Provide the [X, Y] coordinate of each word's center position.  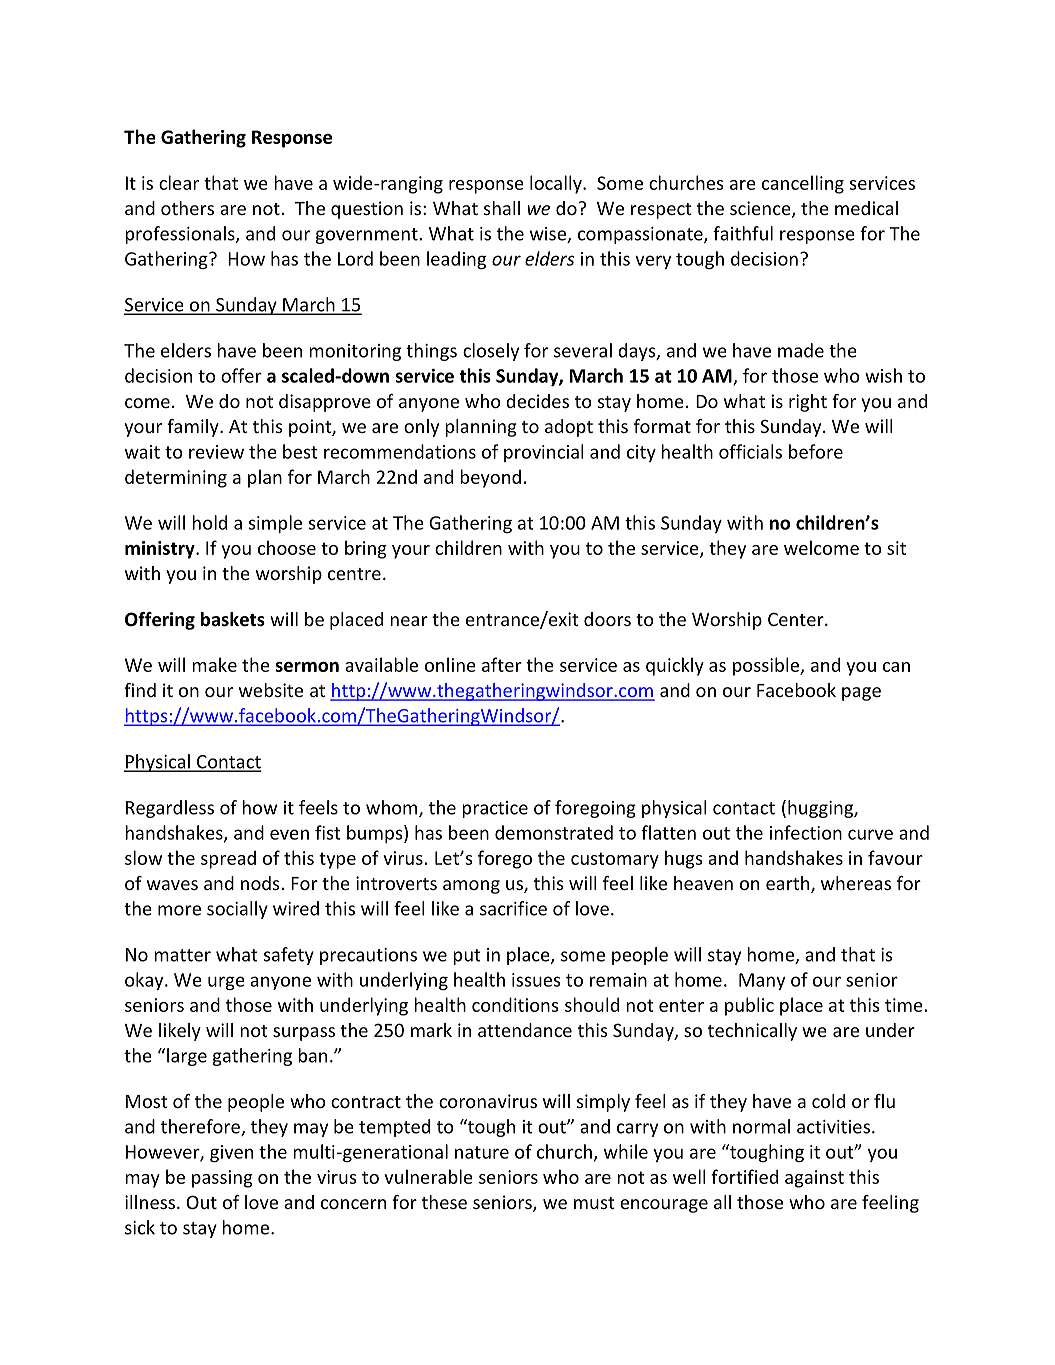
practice [495, 809]
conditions [515, 1004]
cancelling [803, 184]
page [861, 694]
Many [762, 981]
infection [806, 832]
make [214, 664]
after [502, 664]
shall [502, 208]
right [808, 403]
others [187, 208]
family [194, 428]
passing [222, 1179]
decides [537, 401]
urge [226, 983]
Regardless [170, 809]
